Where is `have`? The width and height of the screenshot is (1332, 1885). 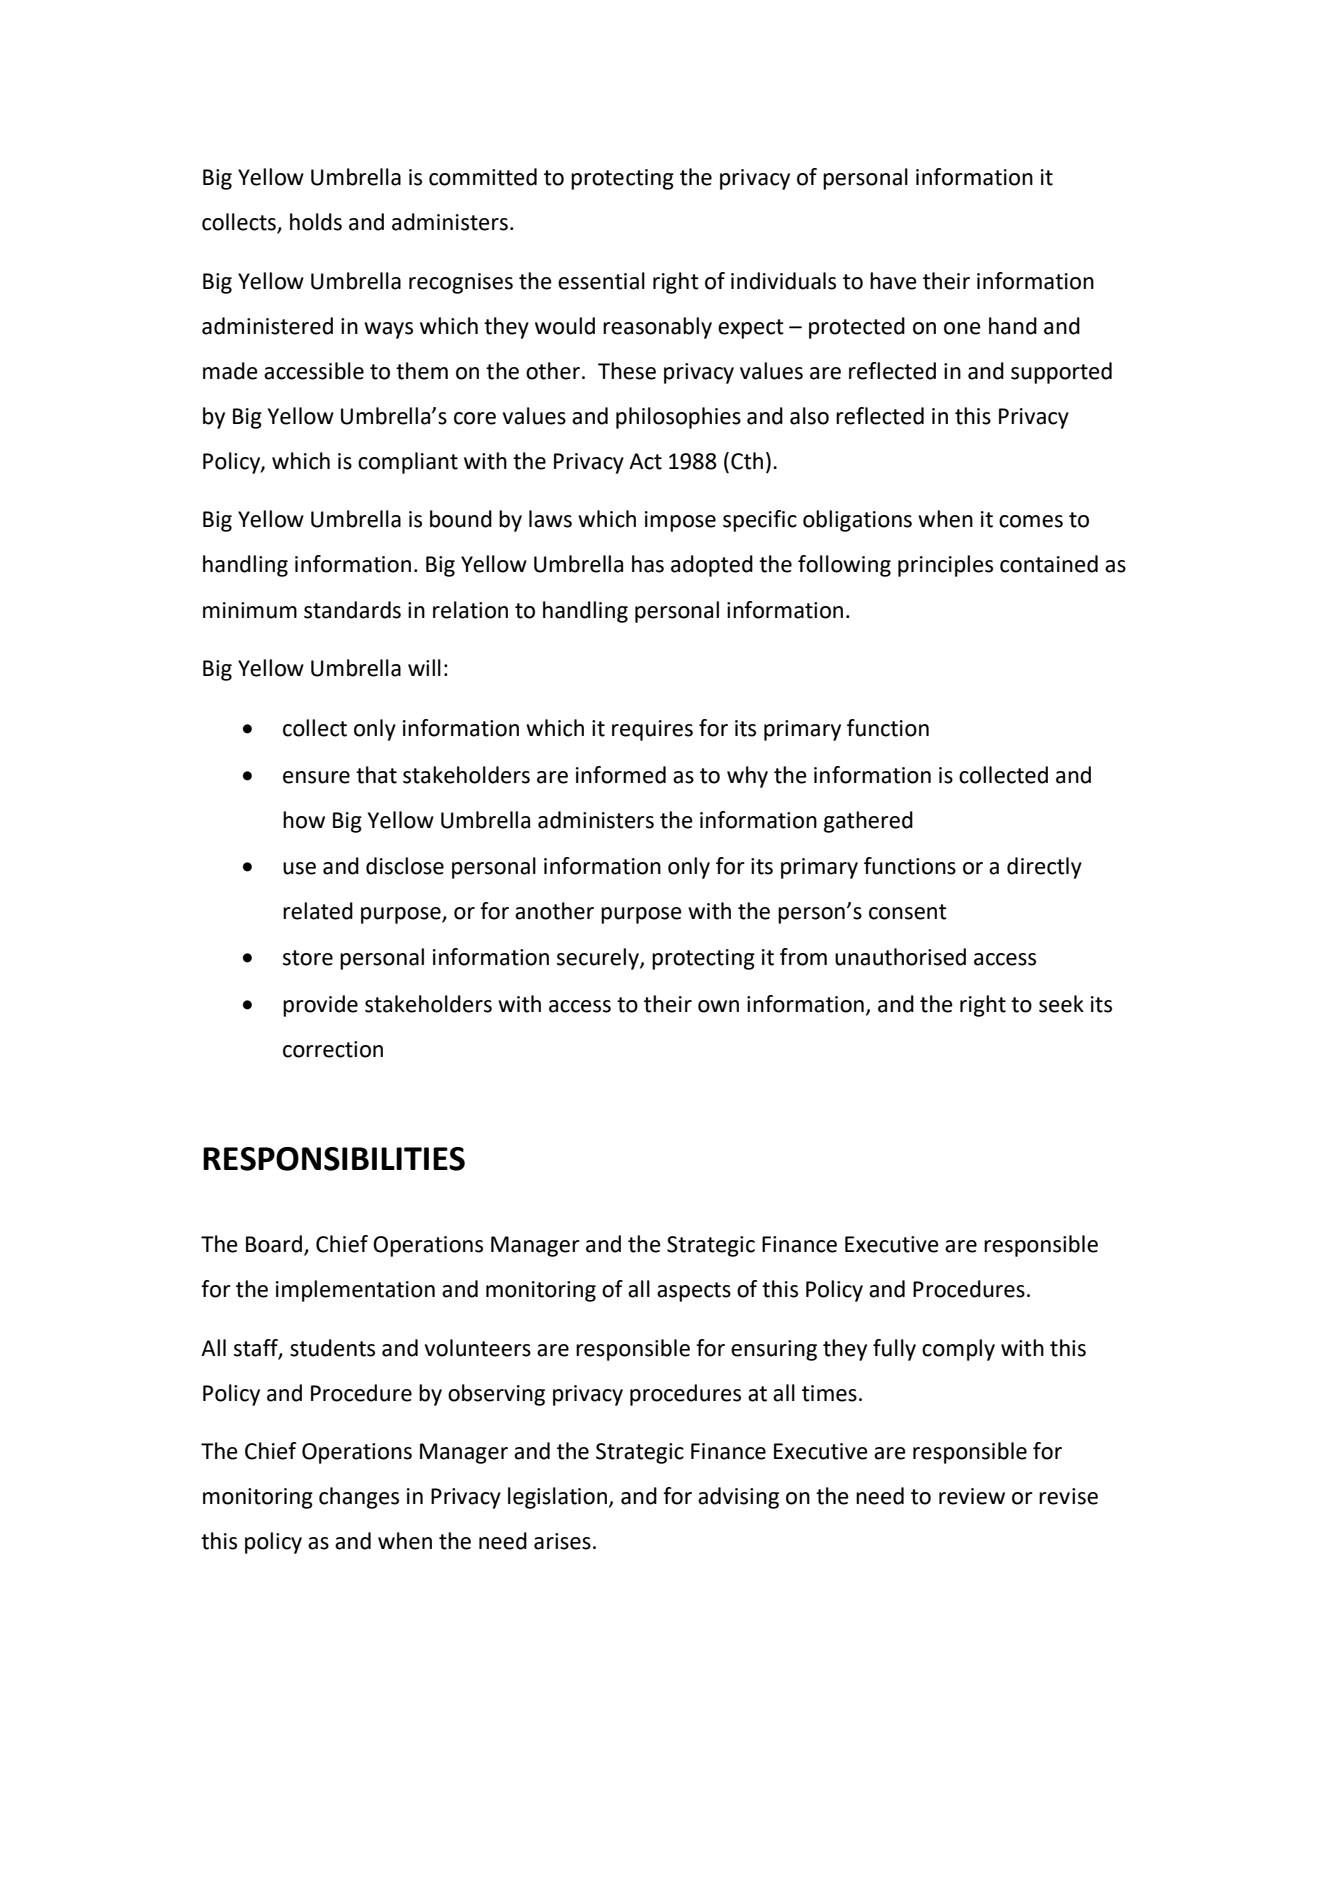
have is located at coordinates (893, 281).
